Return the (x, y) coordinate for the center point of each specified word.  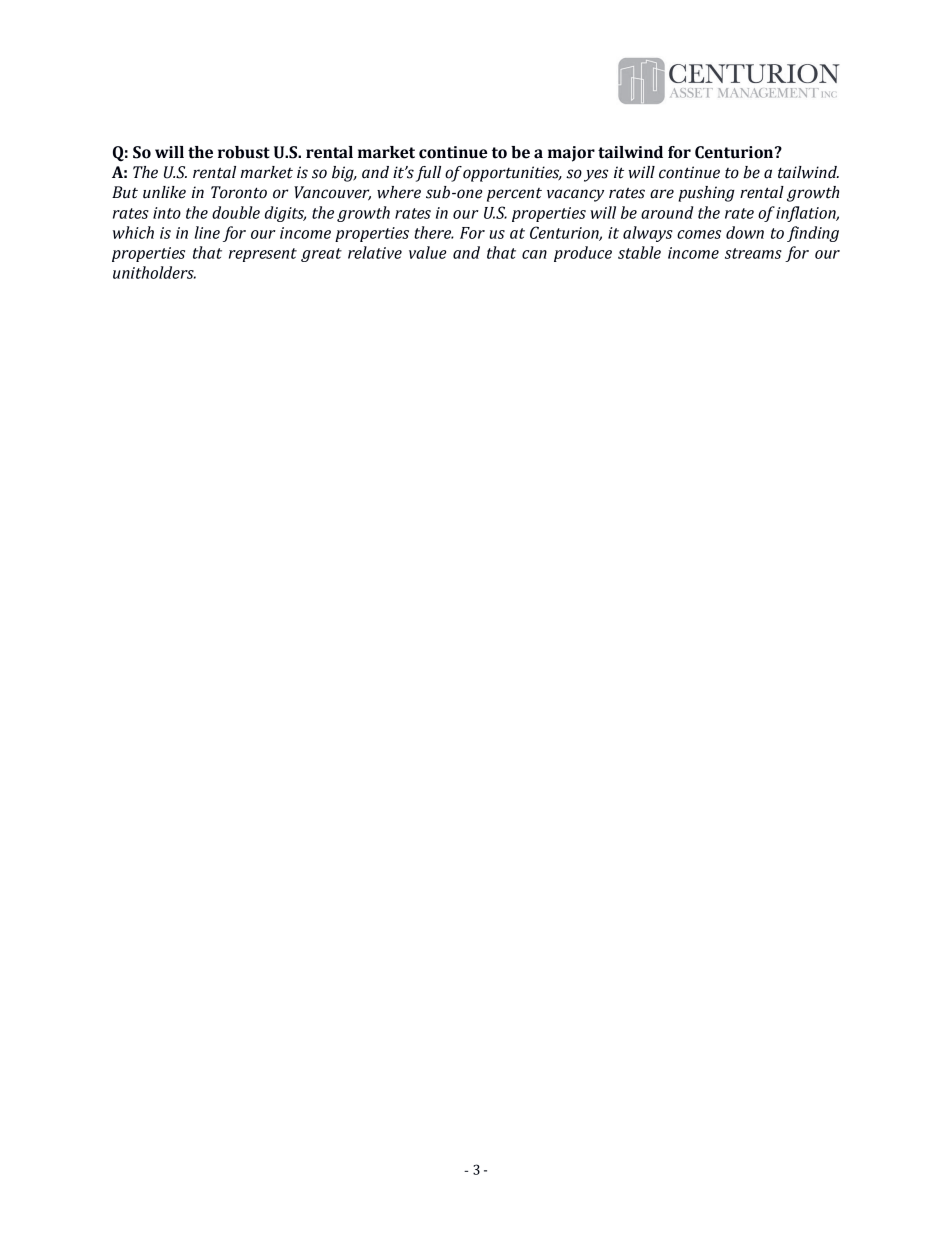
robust (244, 152)
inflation (807, 214)
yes (596, 175)
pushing (706, 194)
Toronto (239, 192)
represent (263, 255)
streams (753, 253)
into (167, 213)
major (571, 154)
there (434, 232)
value (427, 252)
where (399, 192)
